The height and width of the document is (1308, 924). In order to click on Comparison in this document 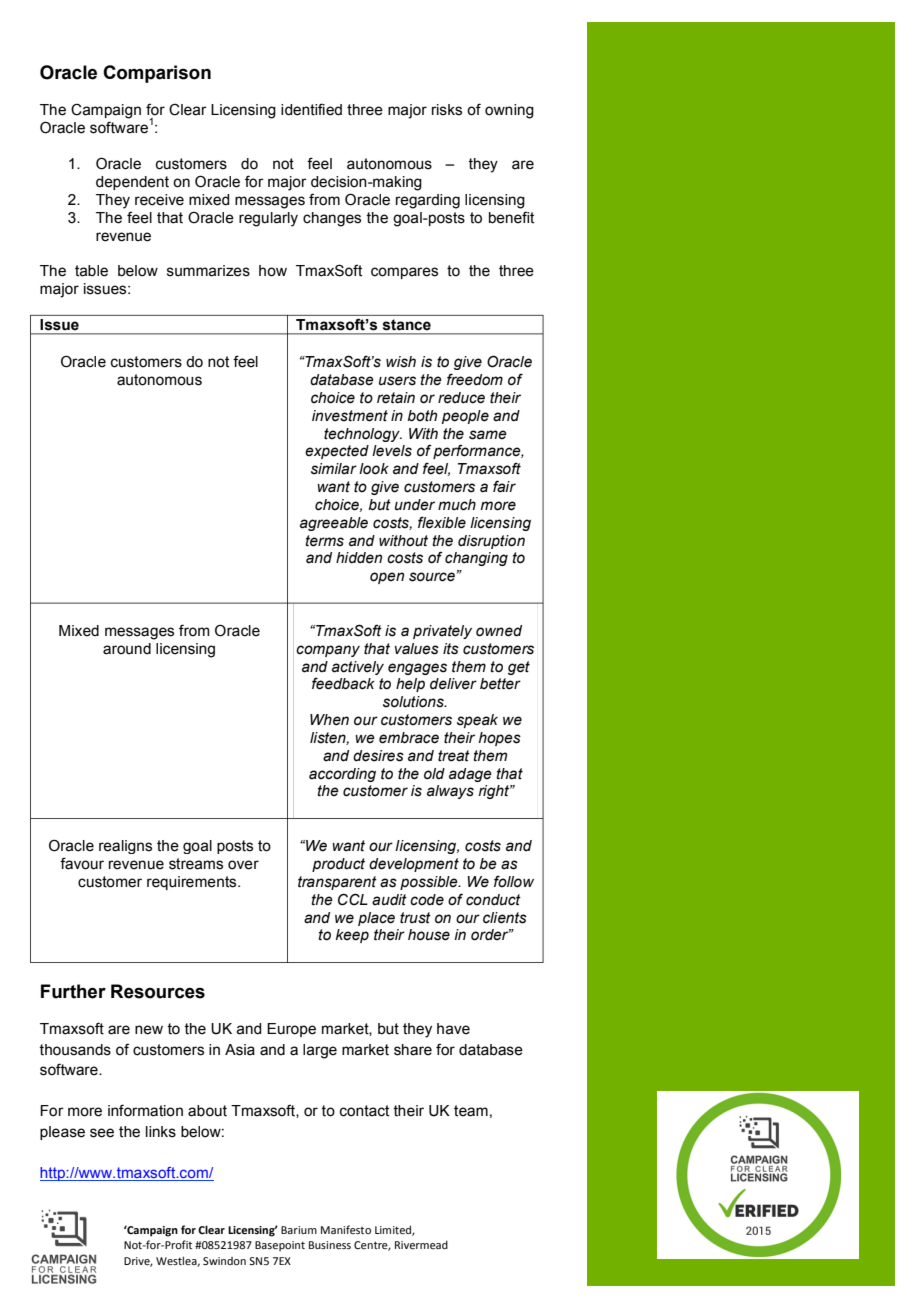, I will do `click(157, 74)`.
